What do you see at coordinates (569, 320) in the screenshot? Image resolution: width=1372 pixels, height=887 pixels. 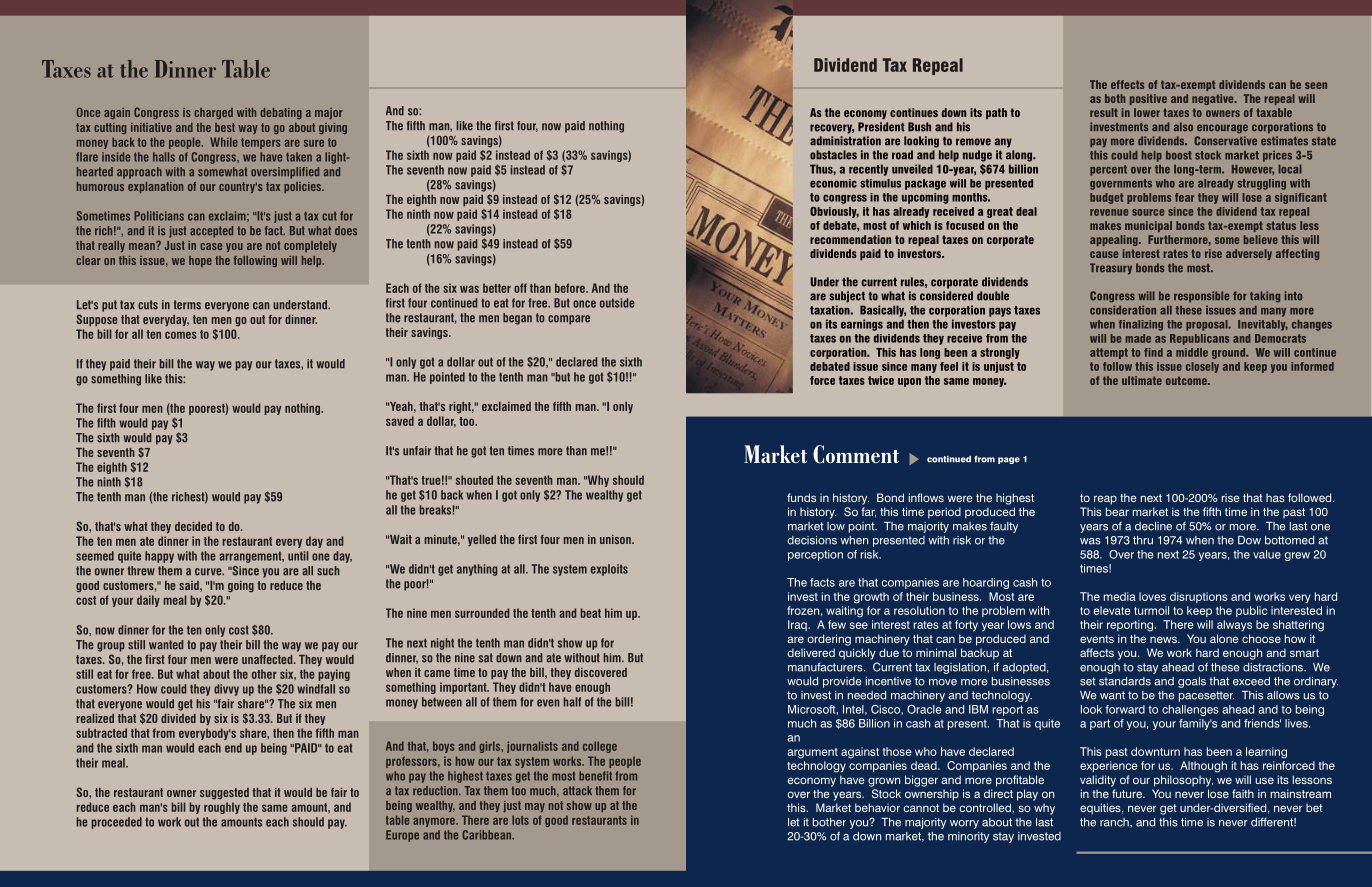 I see `compare` at bounding box center [569, 320].
